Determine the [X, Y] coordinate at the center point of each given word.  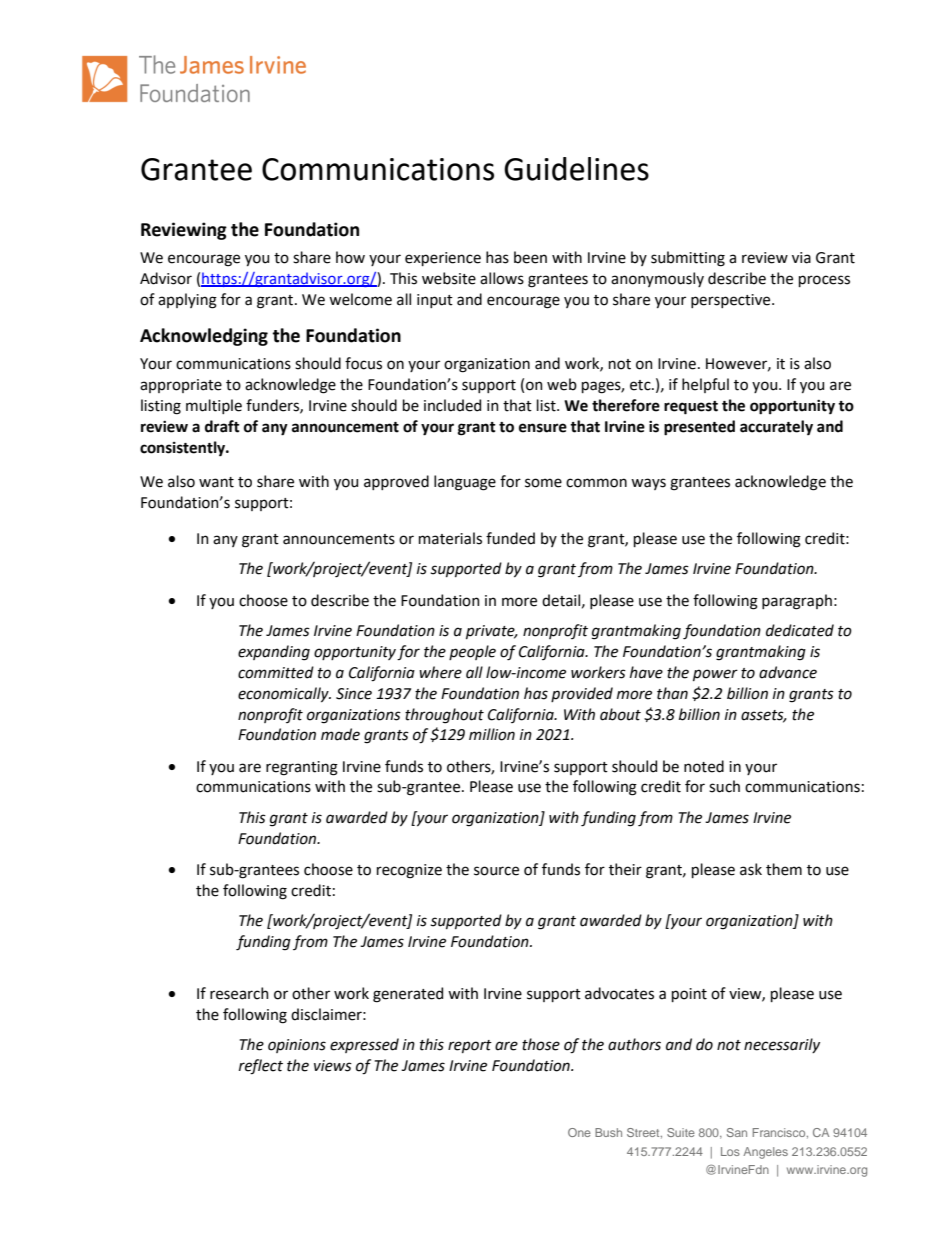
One [579, 1132]
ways [648, 484]
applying [187, 301]
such [724, 786]
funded [510, 538]
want [216, 482]
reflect [261, 1067]
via [801, 258]
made [340, 734]
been [530, 257]
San [737, 1132]
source [496, 871]
